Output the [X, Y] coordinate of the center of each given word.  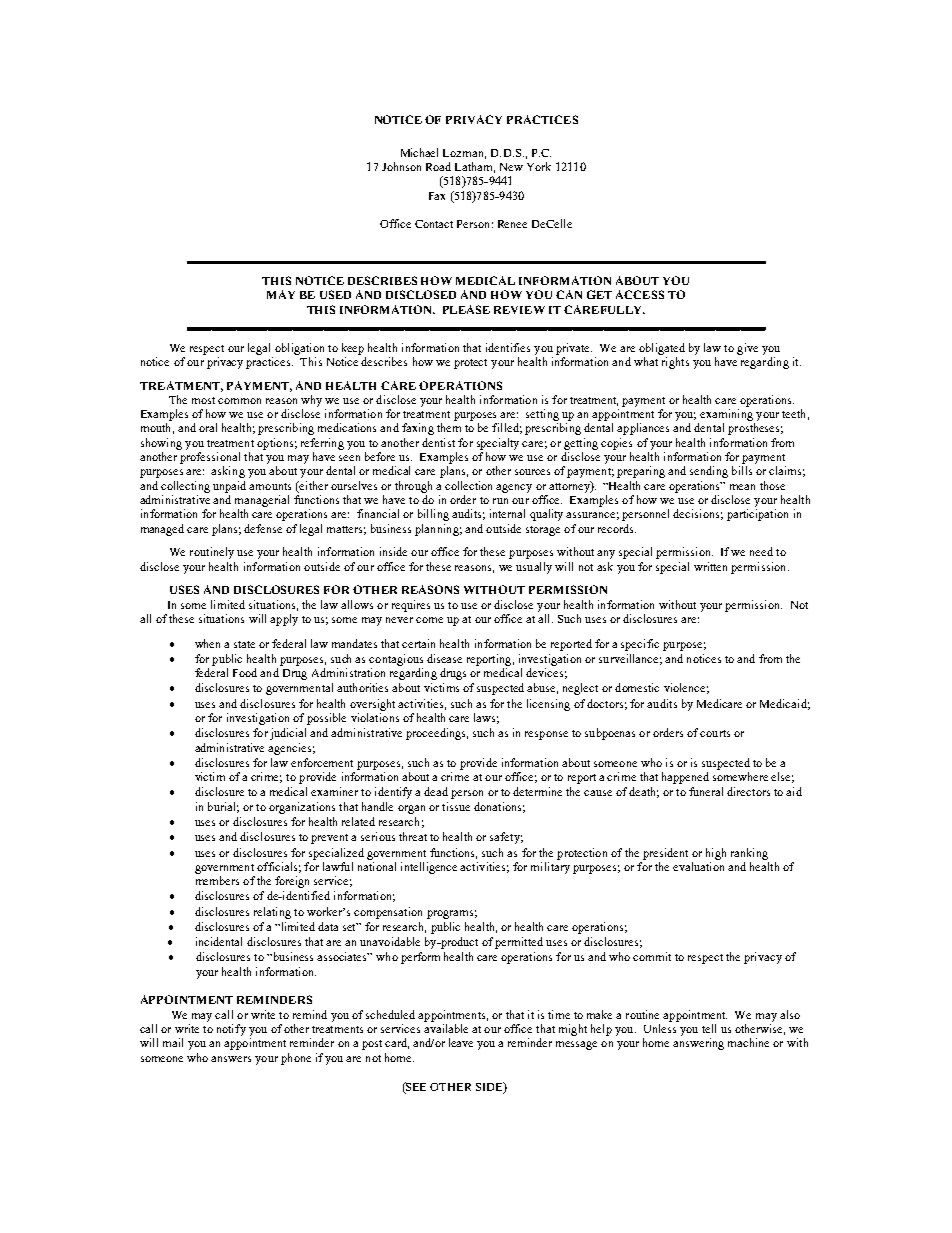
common [239, 401]
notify [231, 1030]
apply [284, 620]
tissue [456, 806]
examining [726, 415]
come [429, 620]
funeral [706, 791]
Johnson [401, 166]
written [710, 566]
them [449, 427]
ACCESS [640, 294]
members [217, 880]
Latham [475, 167]
